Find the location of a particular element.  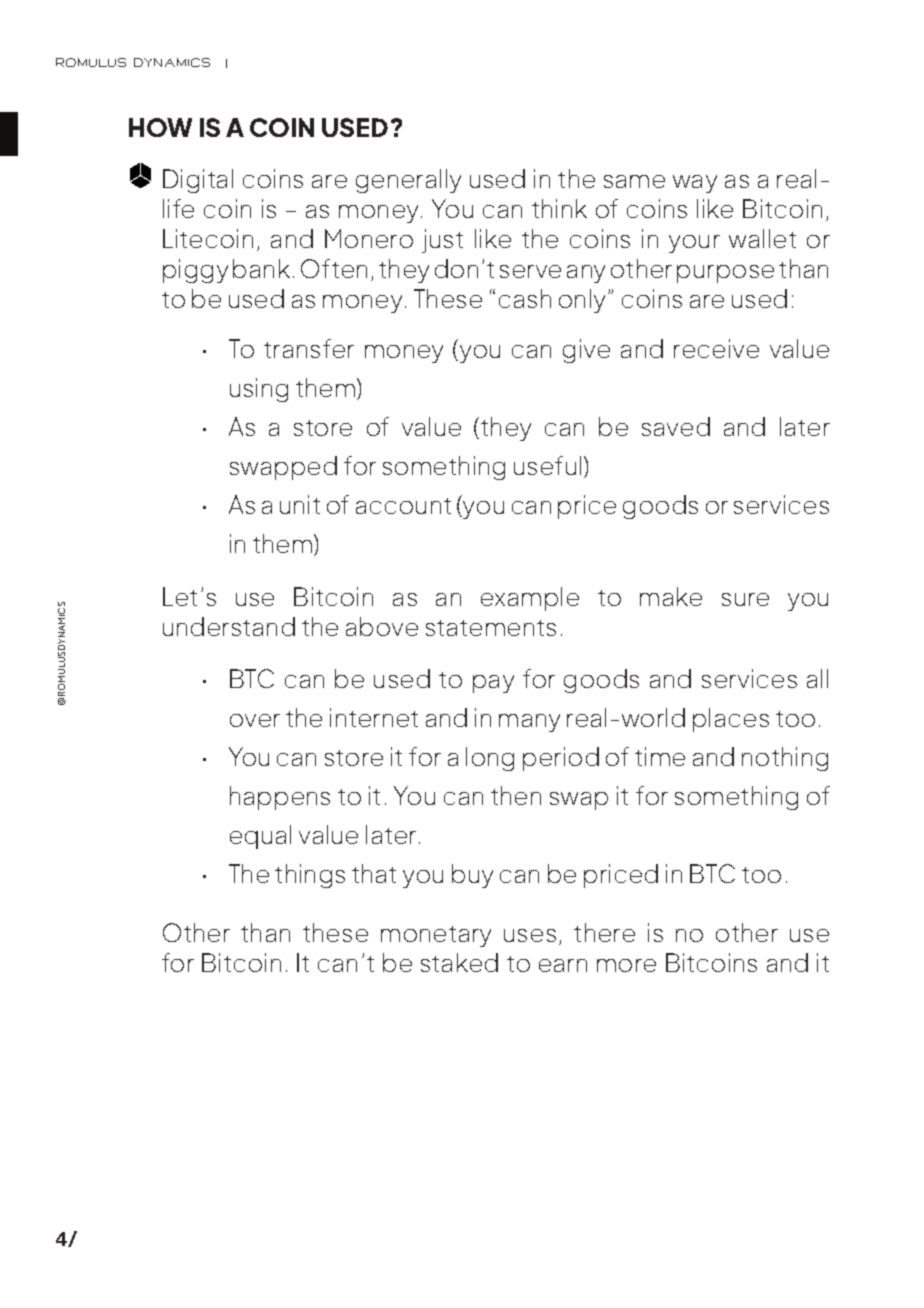

Digital is located at coordinates (198, 181).
